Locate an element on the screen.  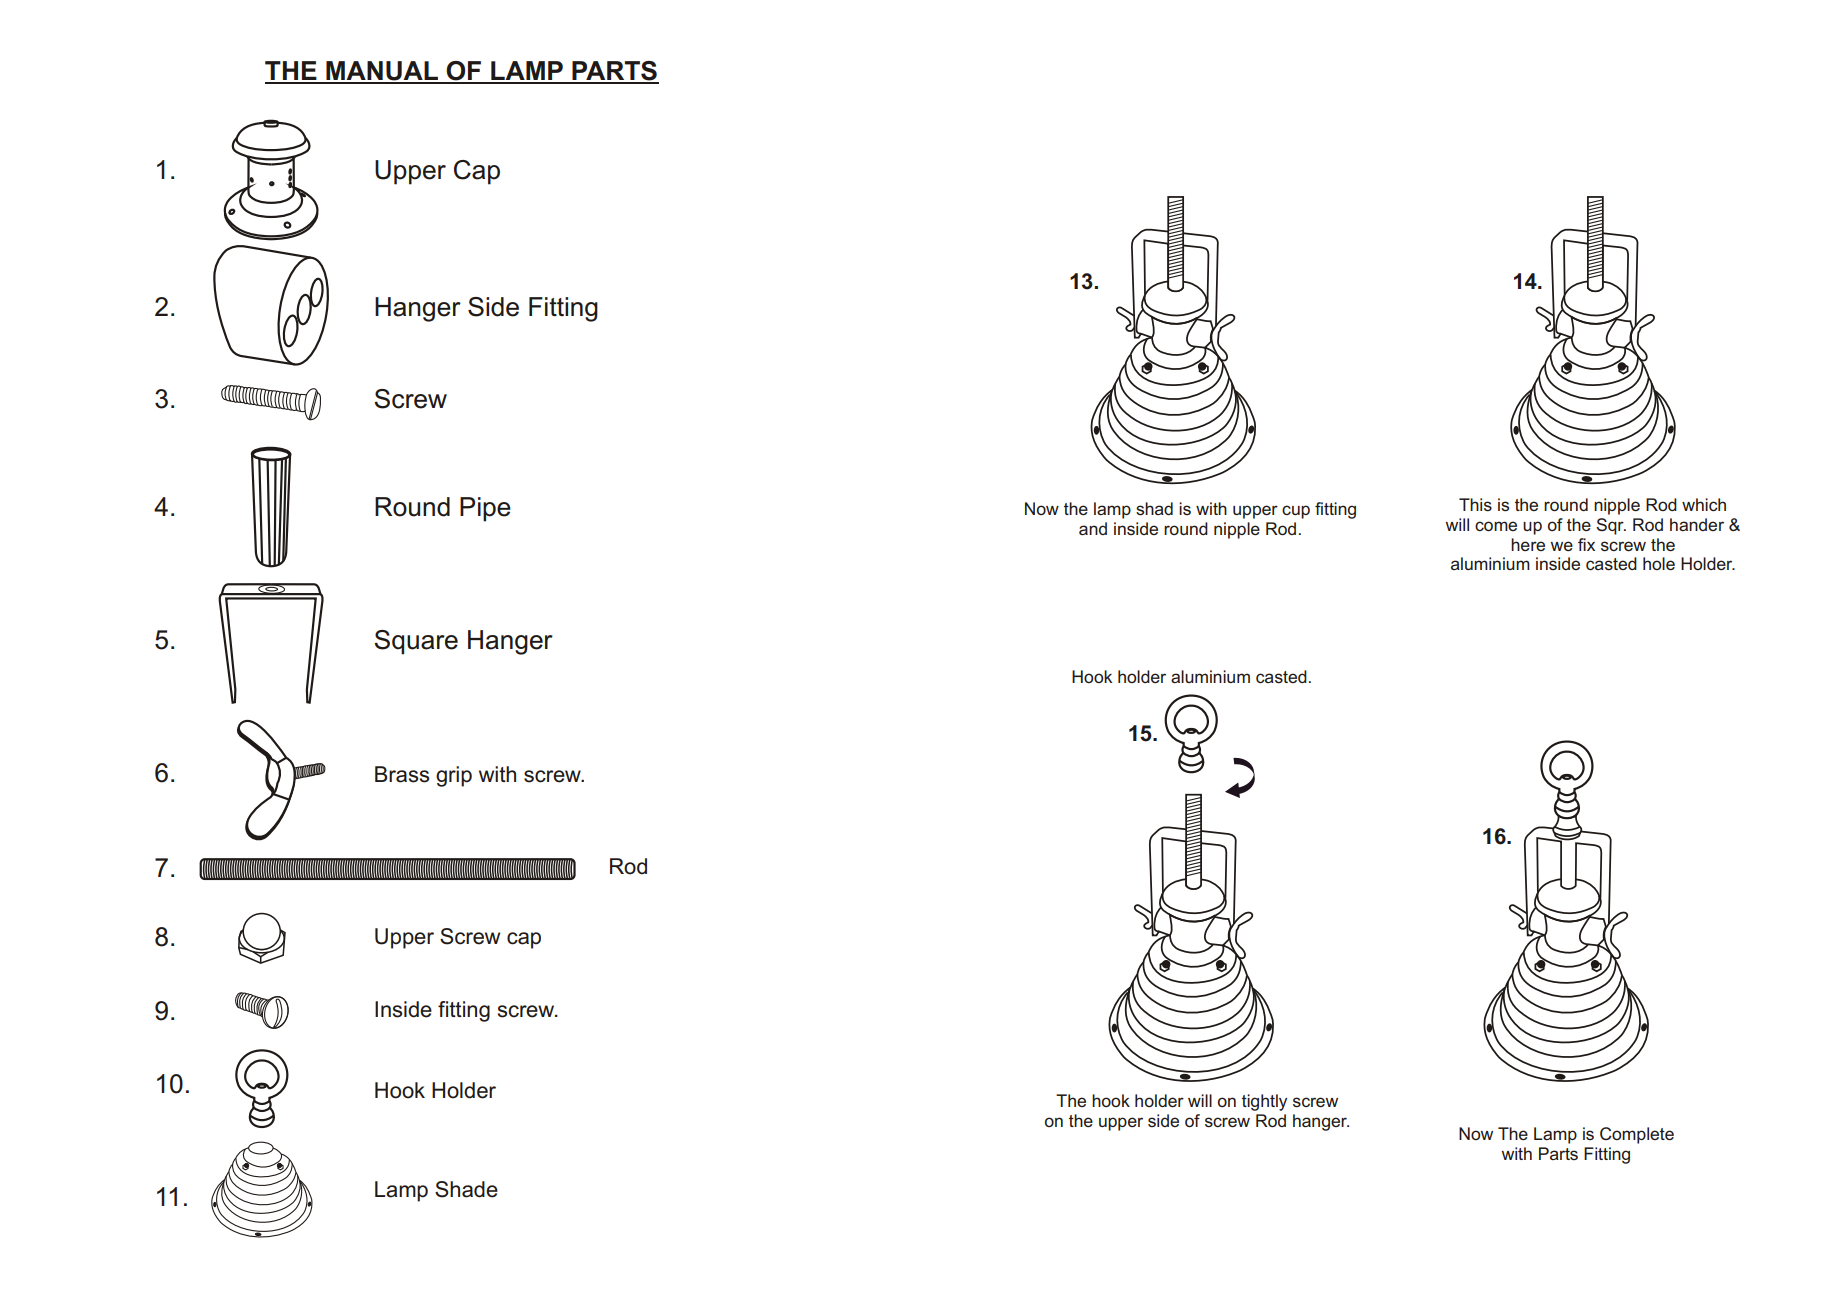
hander is located at coordinates (1697, 524).
